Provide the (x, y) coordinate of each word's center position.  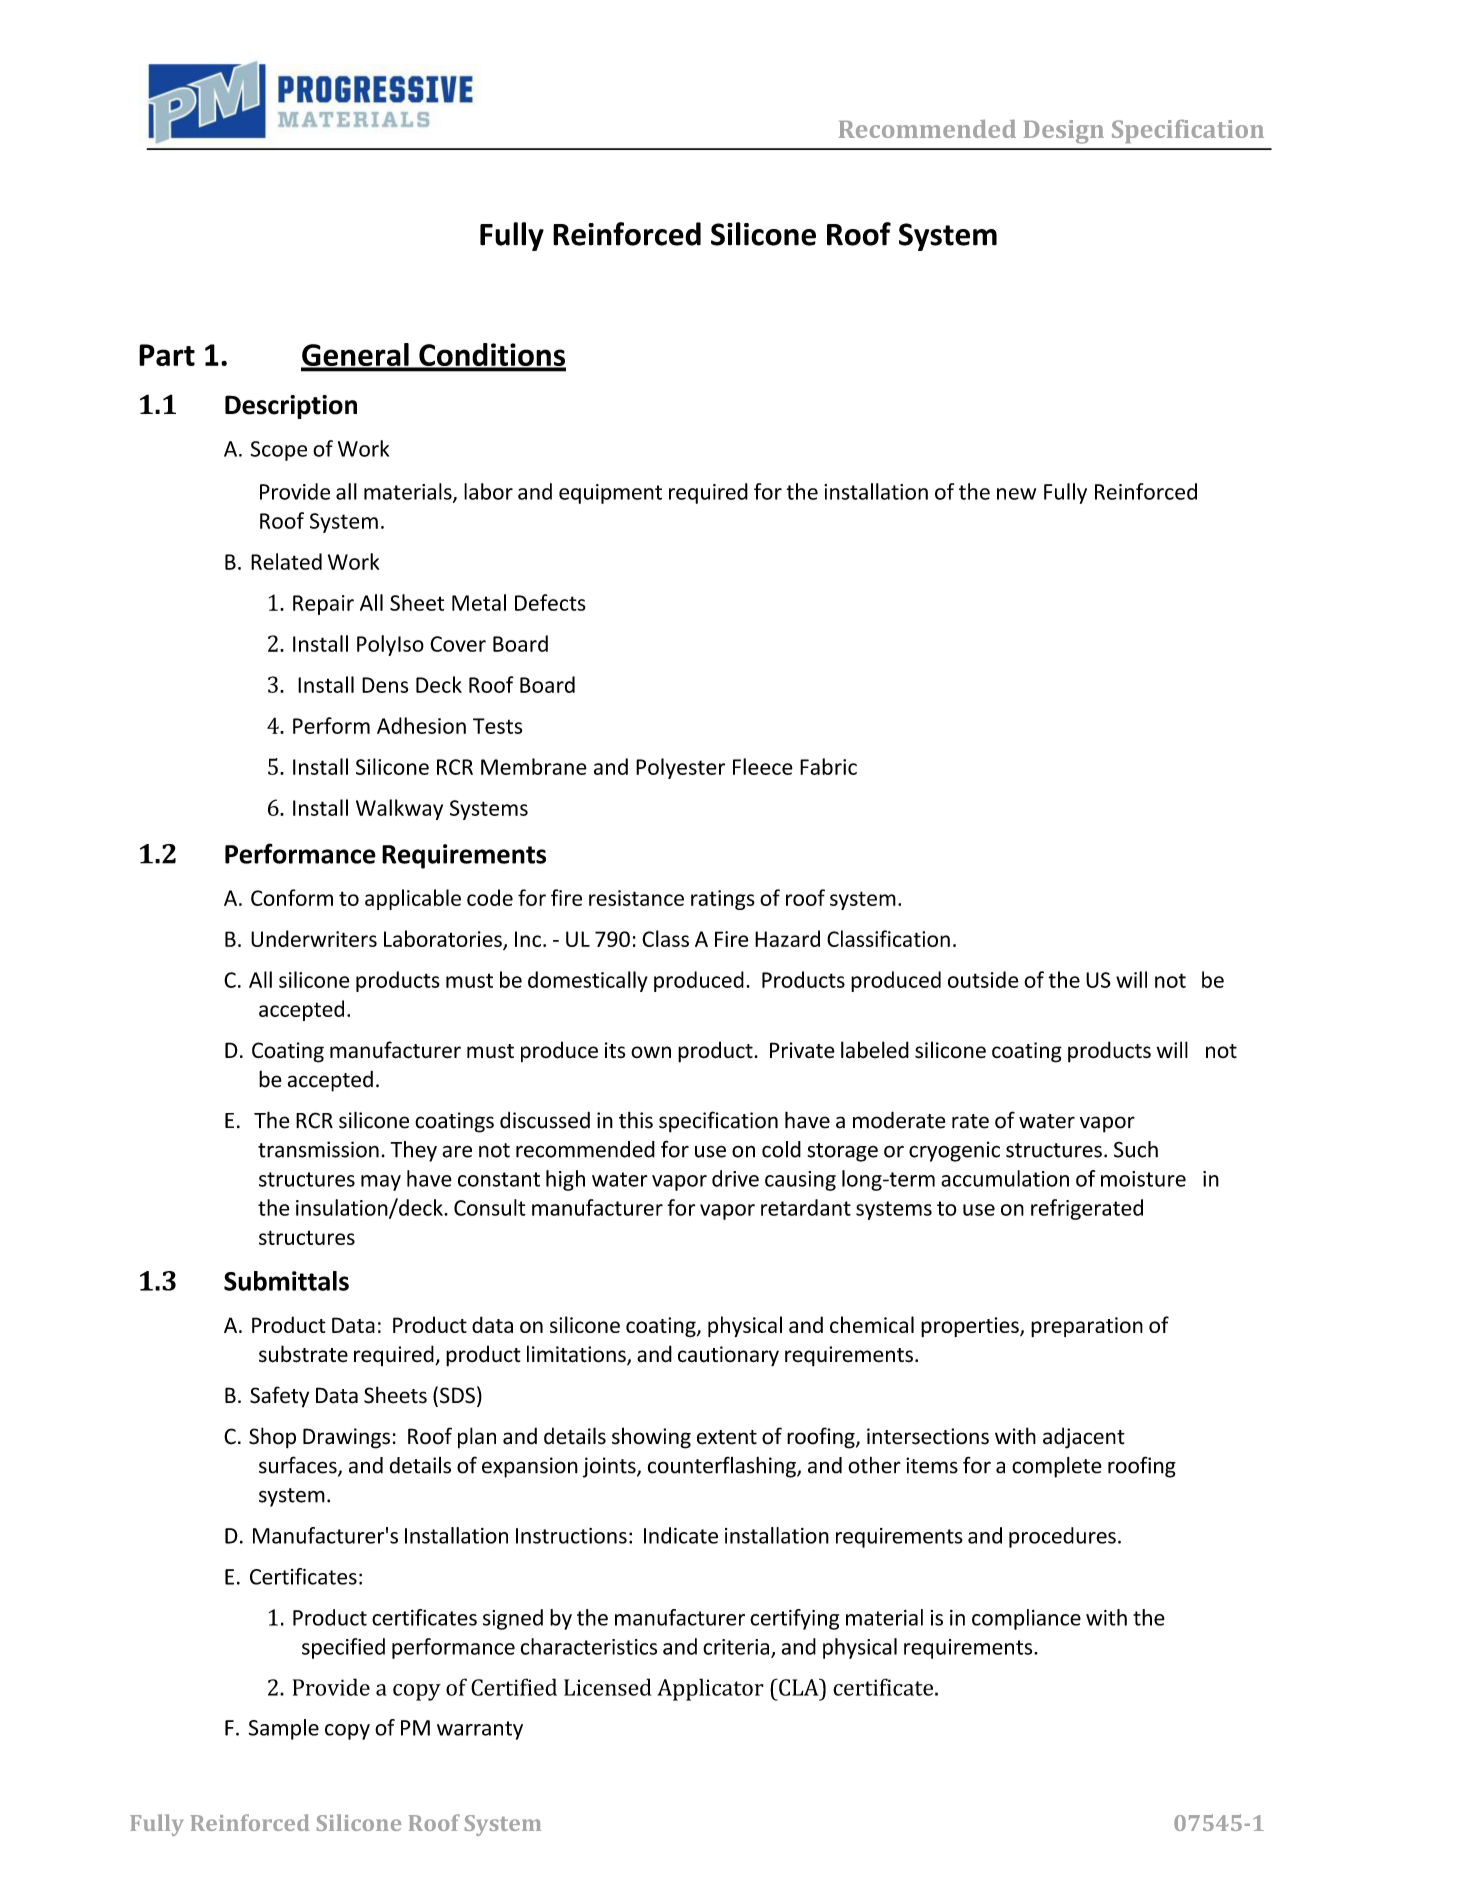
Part (167, 355)
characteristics (589, 1646)
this (636, 1120)
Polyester (680, 768)
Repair (323, 605)
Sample (283, 1729)
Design (1064, 132)
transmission (318, 1149)
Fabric (828, 766)
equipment (610, 494)
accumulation (1005, 1178)
